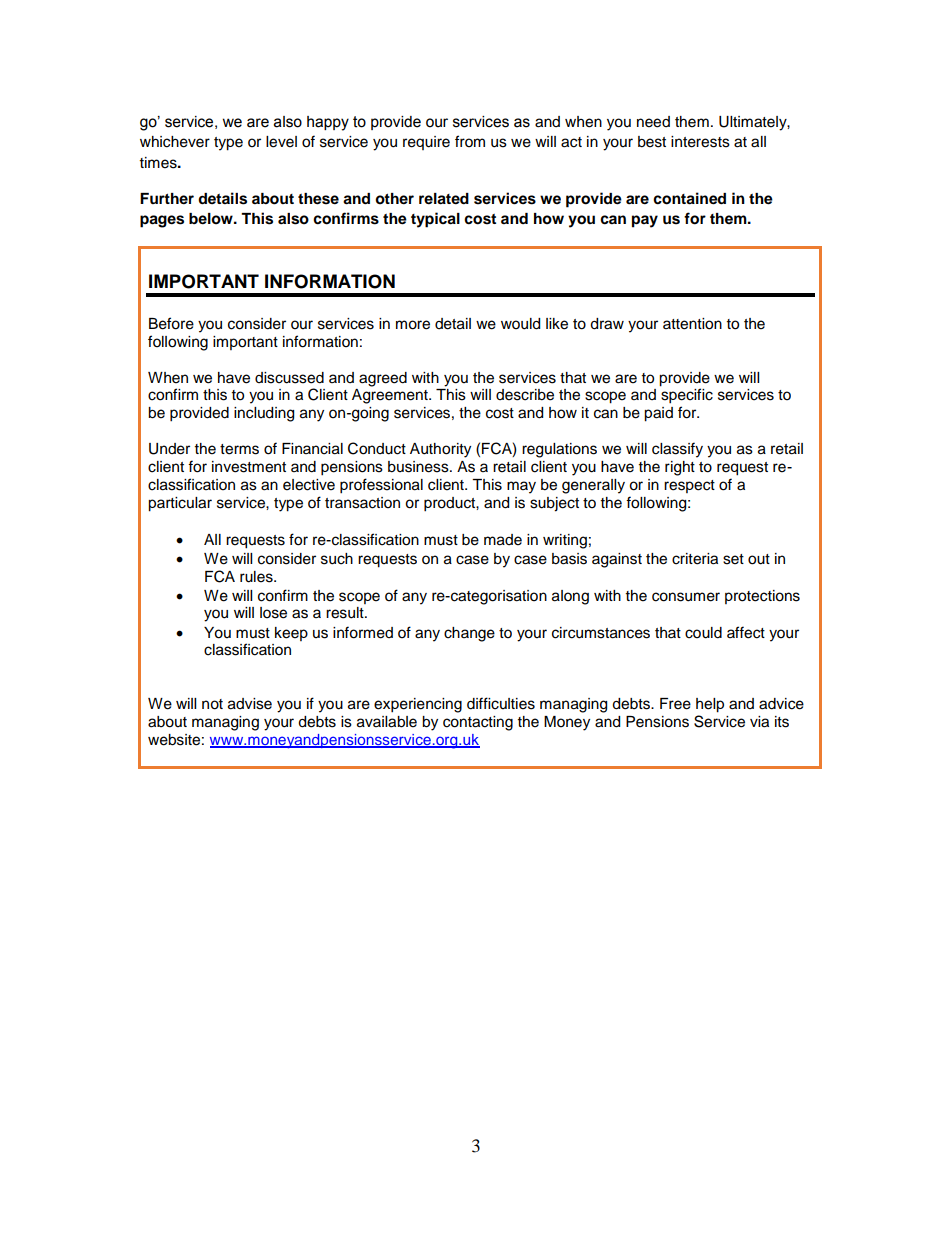  What do you see at coordinates (171, 323) in the screenshot?
I see `Before` at bounding box center [171, 323].
